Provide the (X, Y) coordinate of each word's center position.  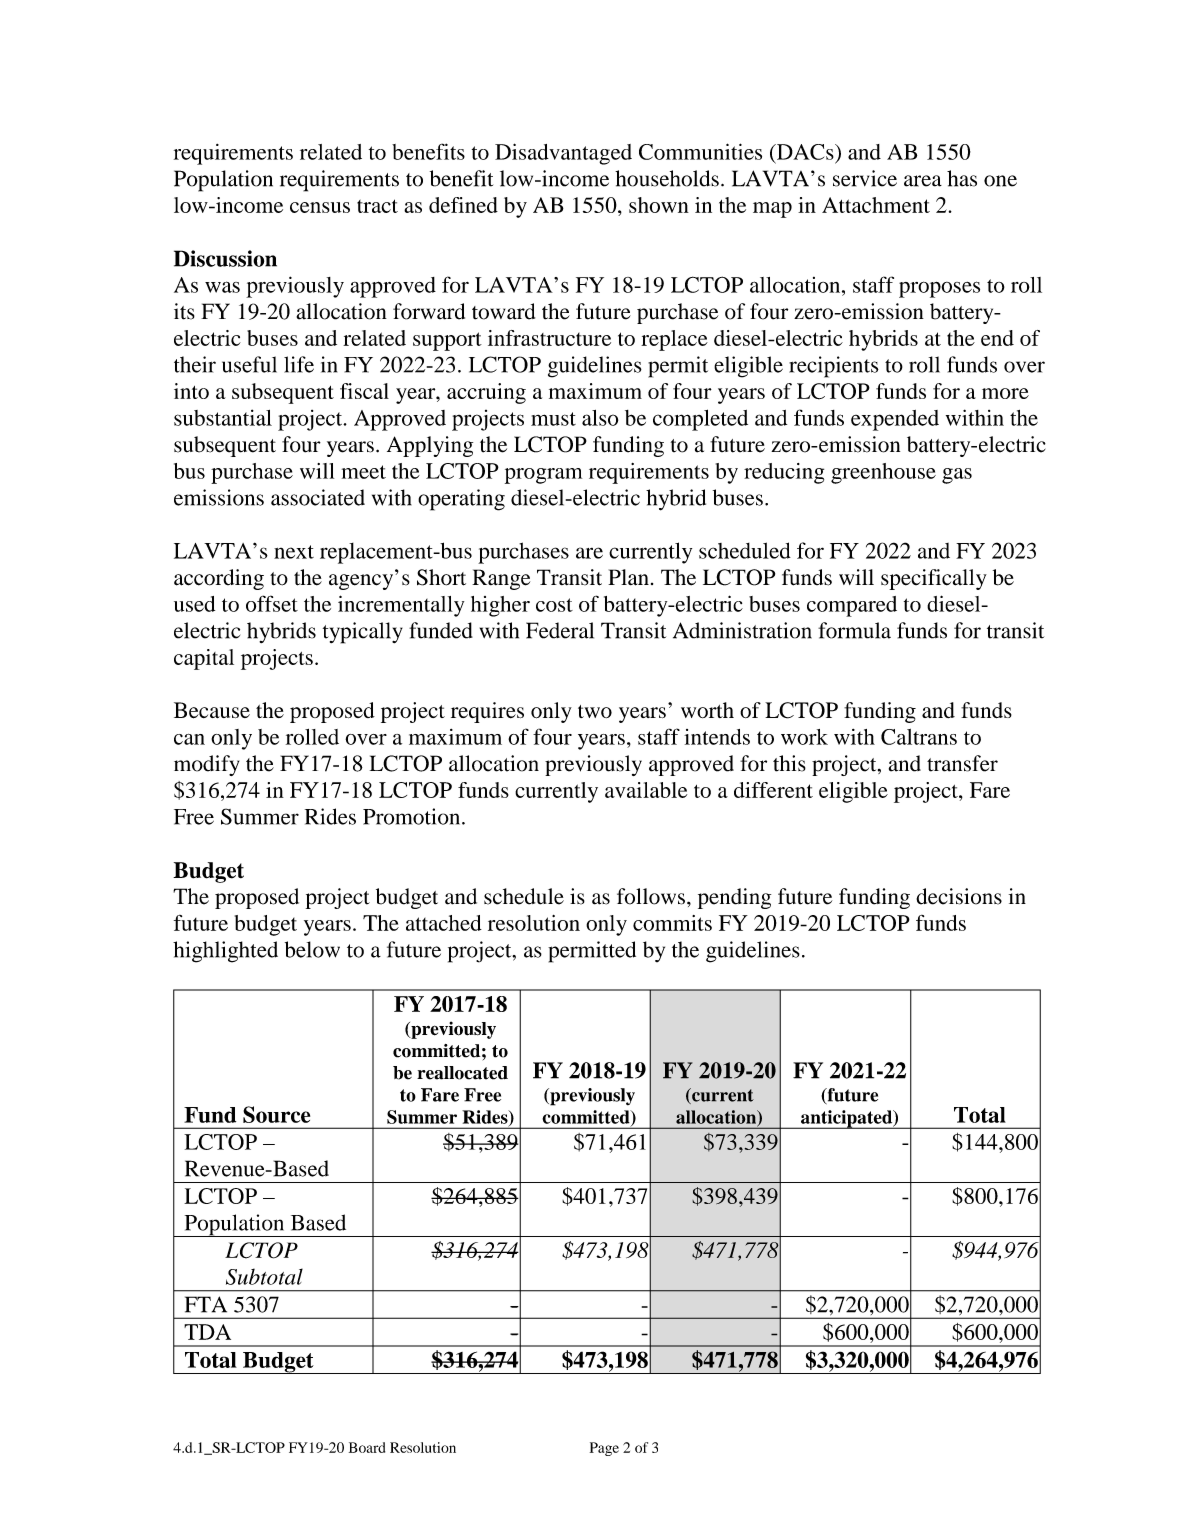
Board (367, 1447)
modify (206, 765)
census (320, 207)
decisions (959, 896)
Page (604, 1449)
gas (957, 476)
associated (318, 497)
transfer (962, 763)
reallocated (462, 1073)
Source (276, 1114)
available (646, 790)
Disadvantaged (563, 154)
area (923, 181)
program (543, 476)
